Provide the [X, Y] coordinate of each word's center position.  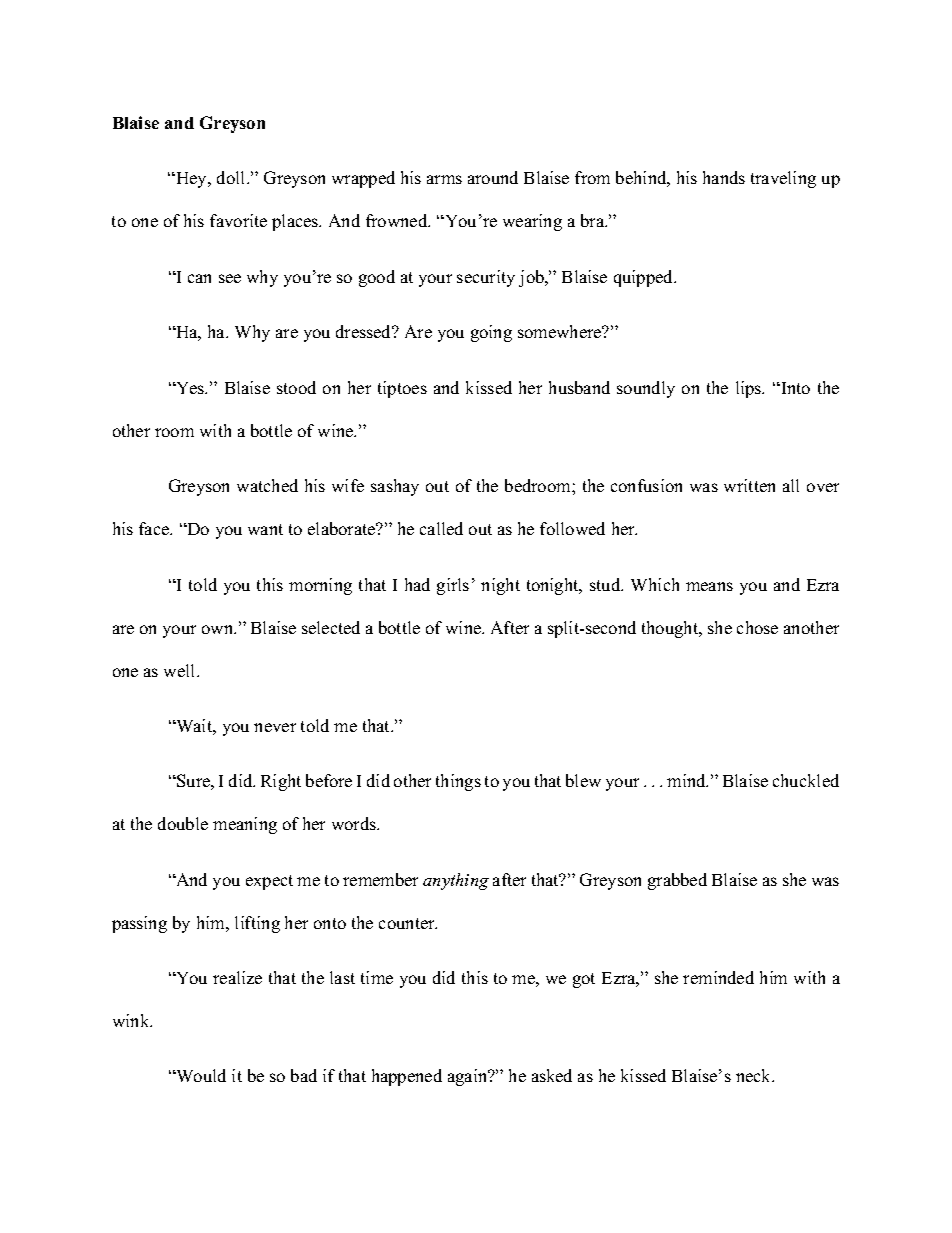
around [493, 177]
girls [453, 586]
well [181, 670]
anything [456, 881]
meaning [245, 825]
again [469, 1077]
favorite [238, 220]
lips [750, 389]
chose [757, 627]
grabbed [677, 881]
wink [132, 1020]
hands [724, 177]
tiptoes [402, 389]
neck [755, 1075]
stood [296, 387]
